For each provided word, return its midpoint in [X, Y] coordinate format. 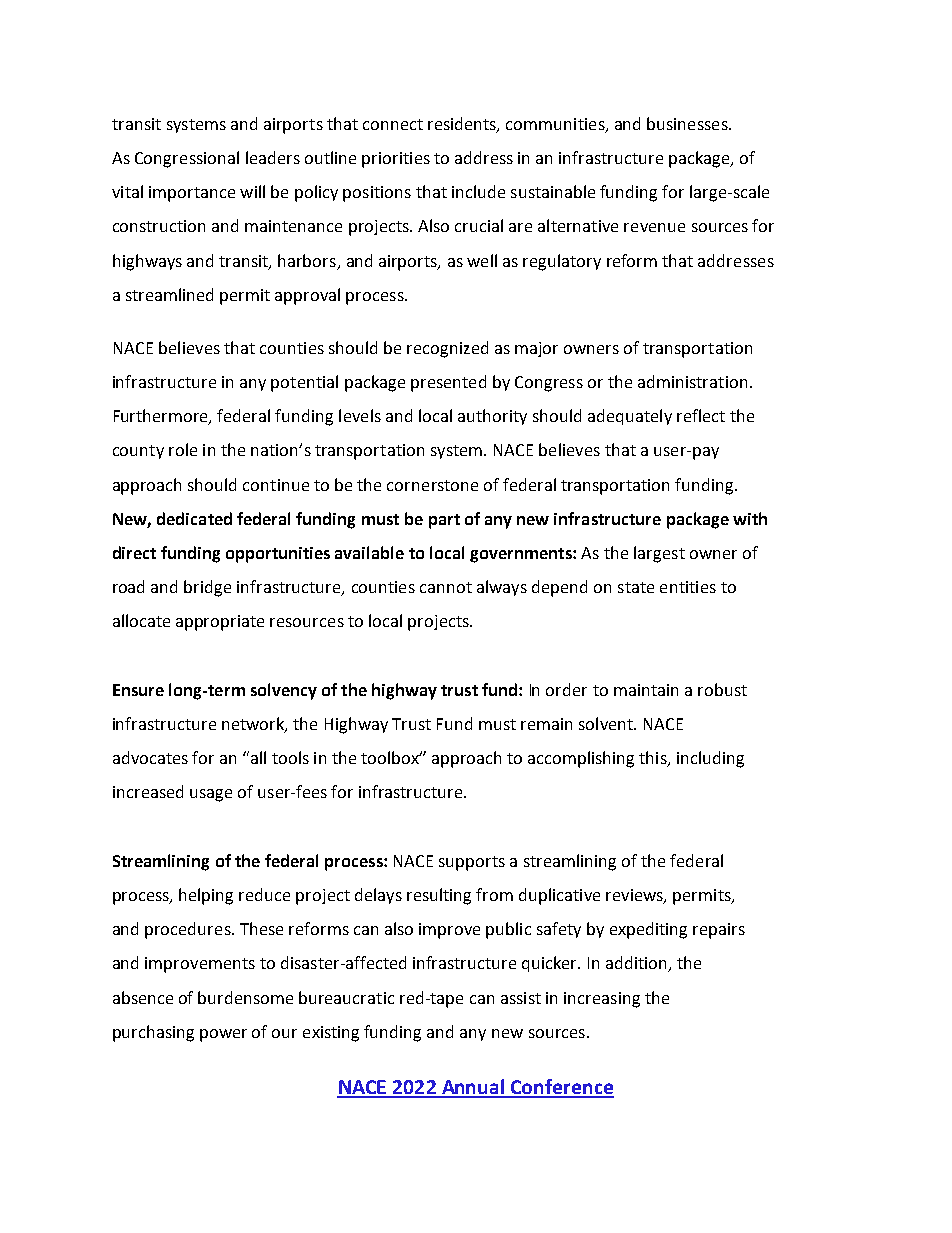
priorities [396, 160]
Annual [473, 1088]
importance [192, 194]
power [223, 1035]
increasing [602, 1000]
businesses [688, 123]
